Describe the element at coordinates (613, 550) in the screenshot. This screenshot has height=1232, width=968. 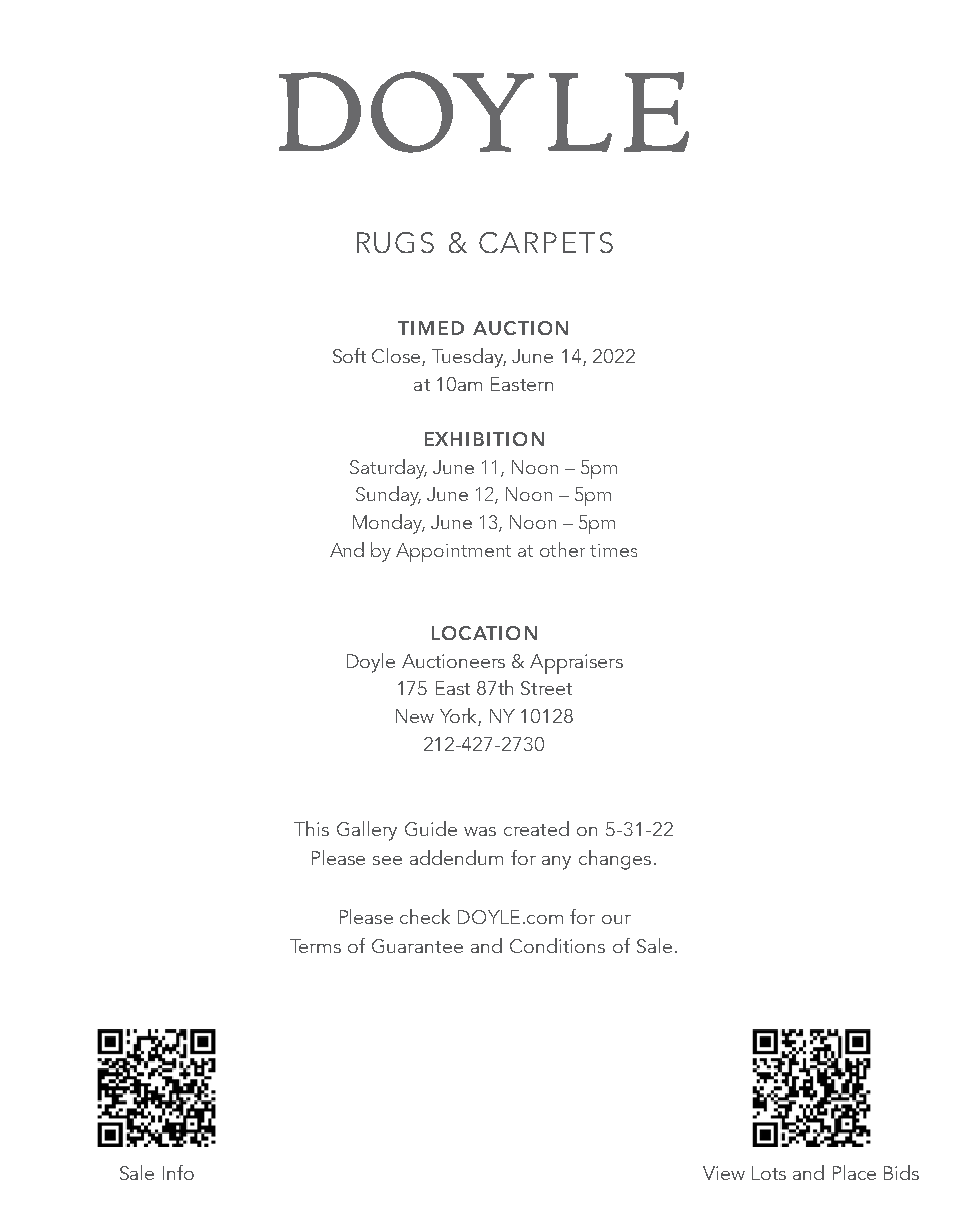
I see `times` at that location.
